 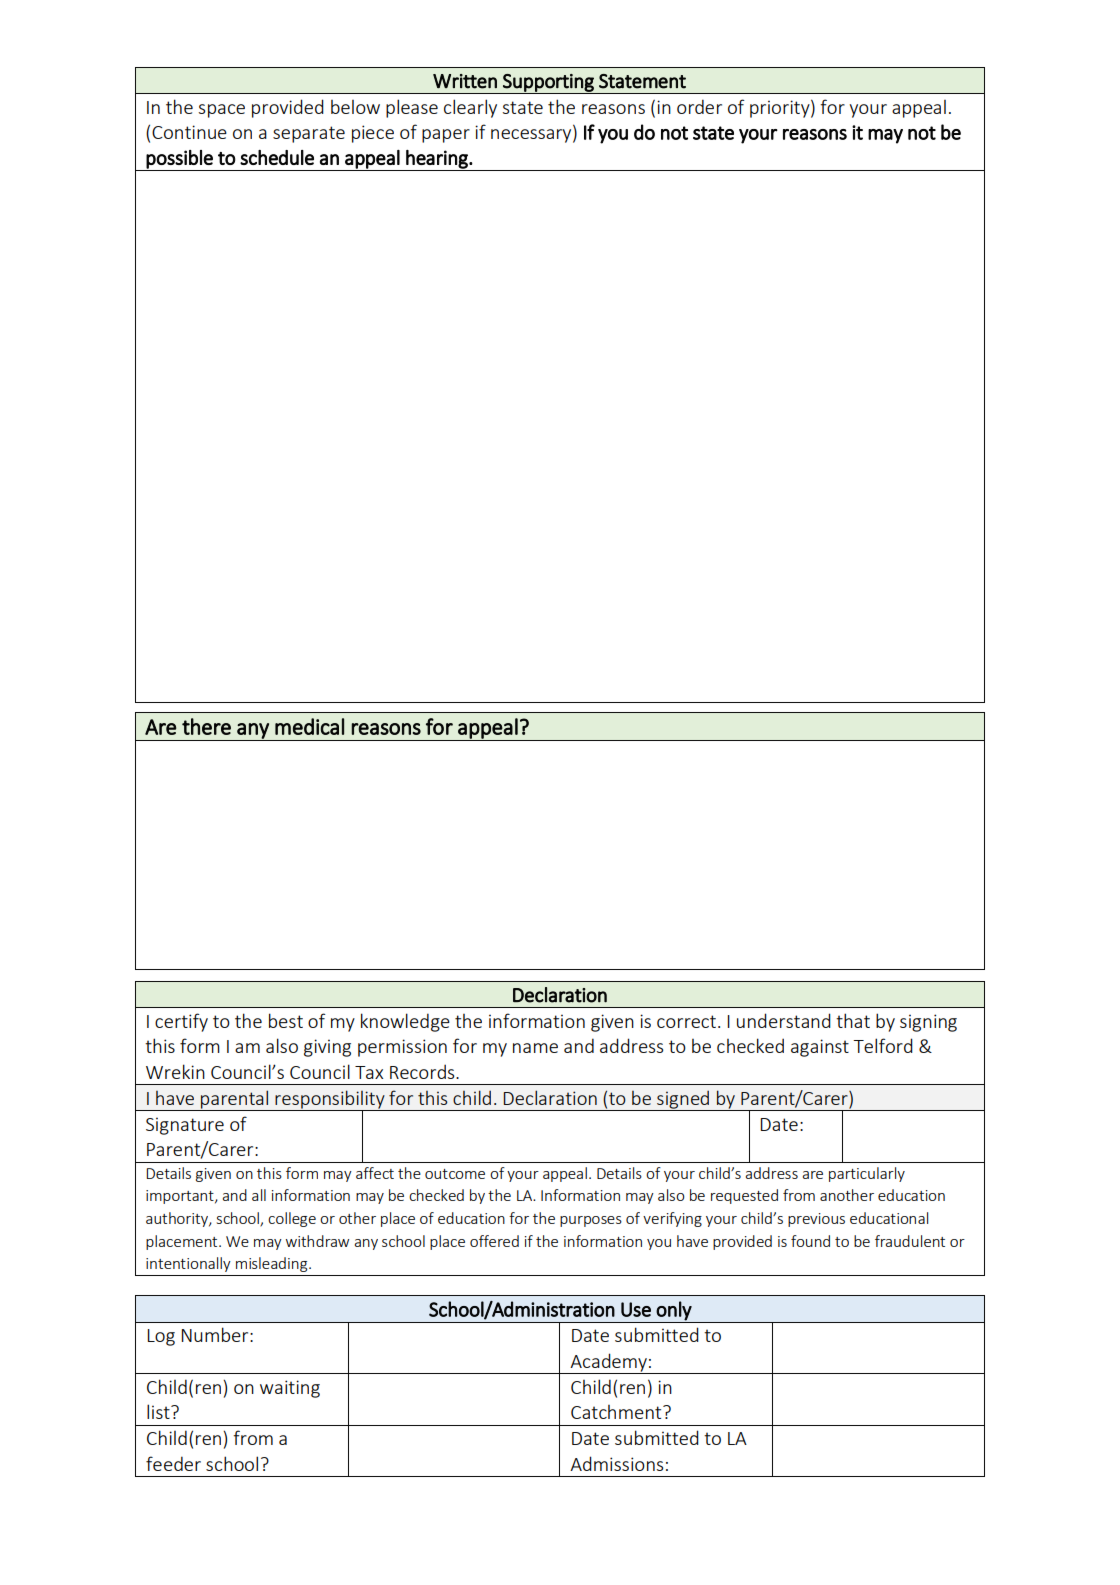 What do you see at coordinates (290, 1389) in the screenshot?
I see `waiting` at bounding box center [290, 1389].
